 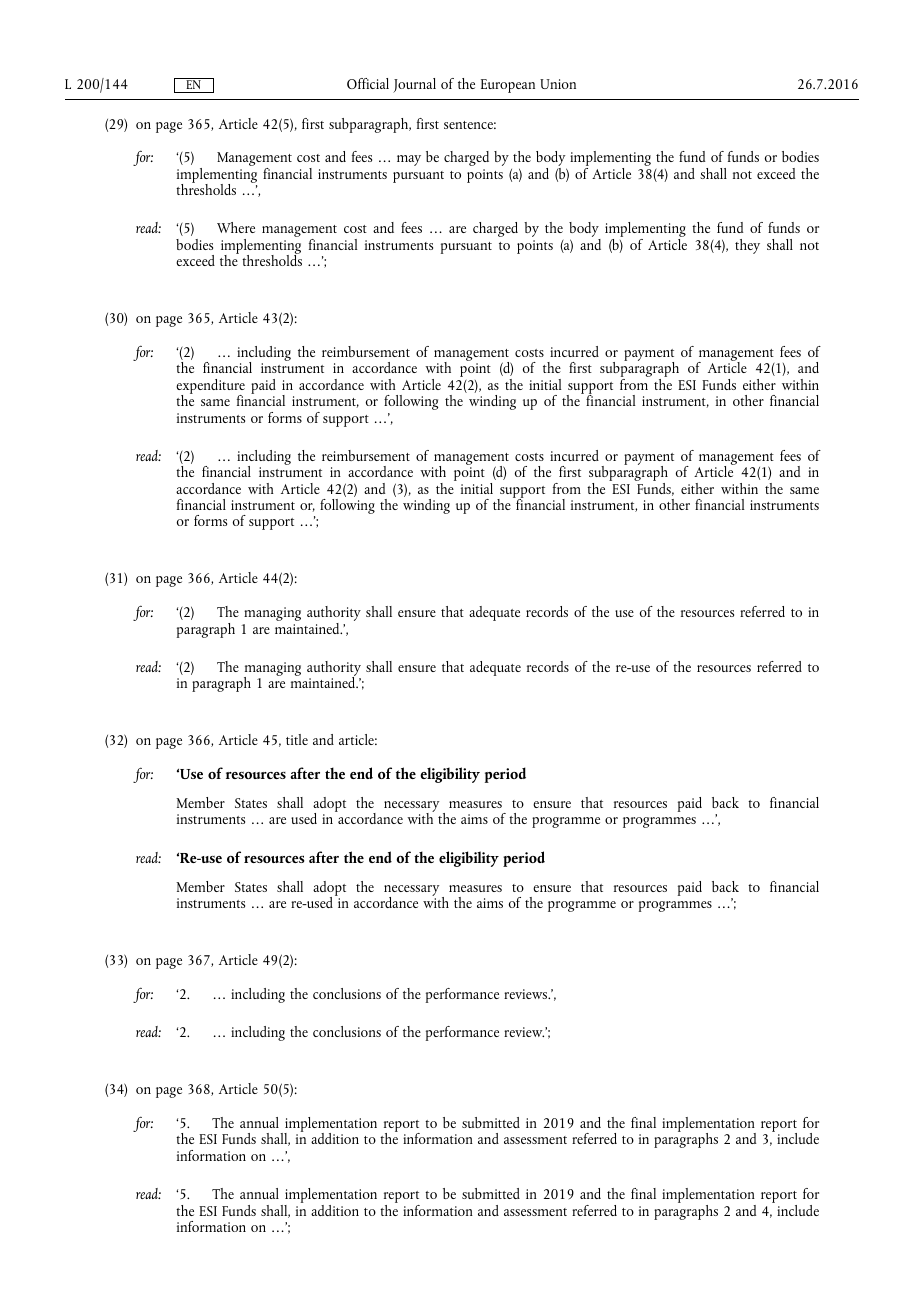 I want to click on European, so click(x=508, y=86).
